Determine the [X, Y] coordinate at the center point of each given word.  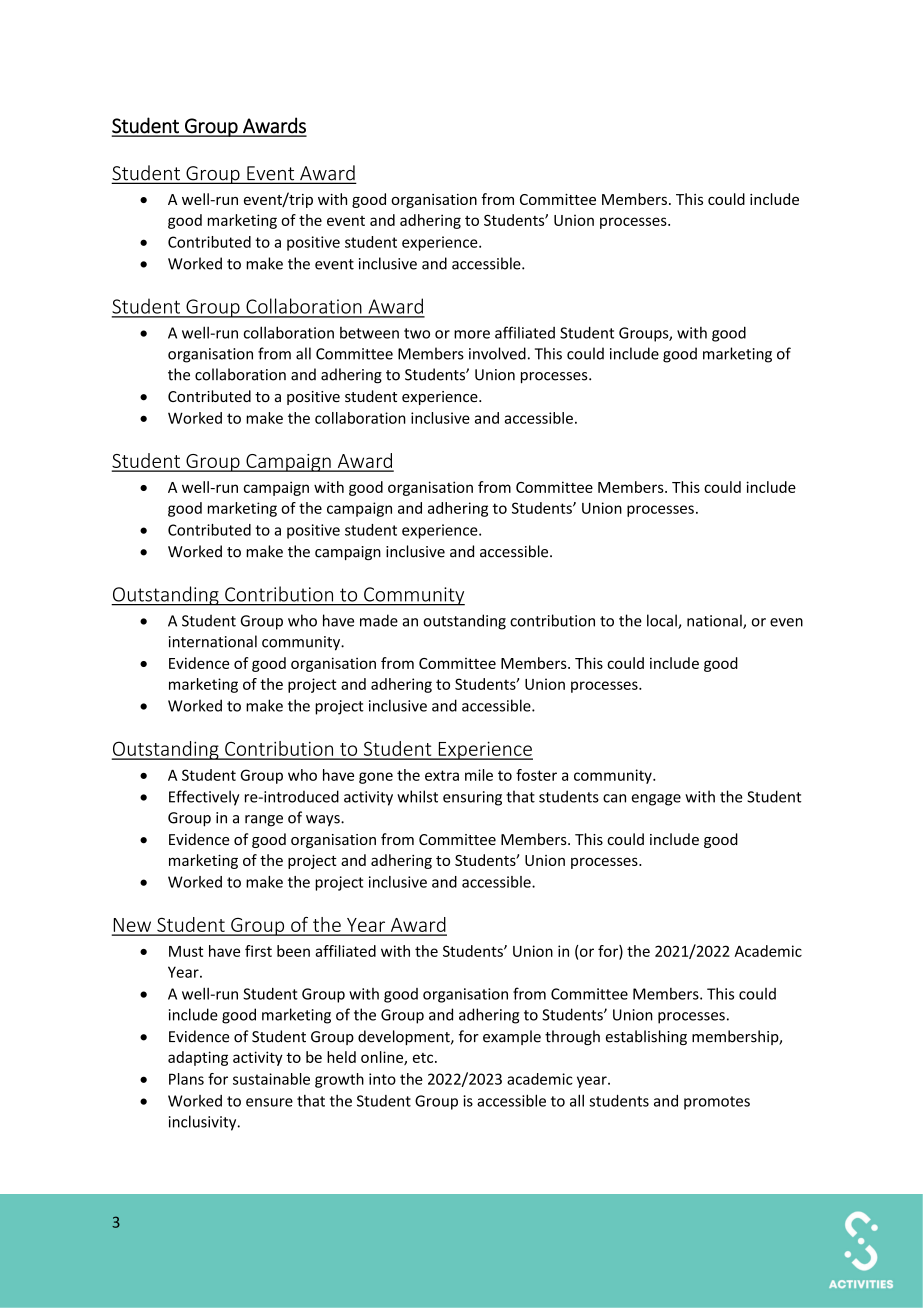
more [472, 334]
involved [497, 353]
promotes [717, 1103]
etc [424, 1058]
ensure [269, 1102]
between [369, 333]
